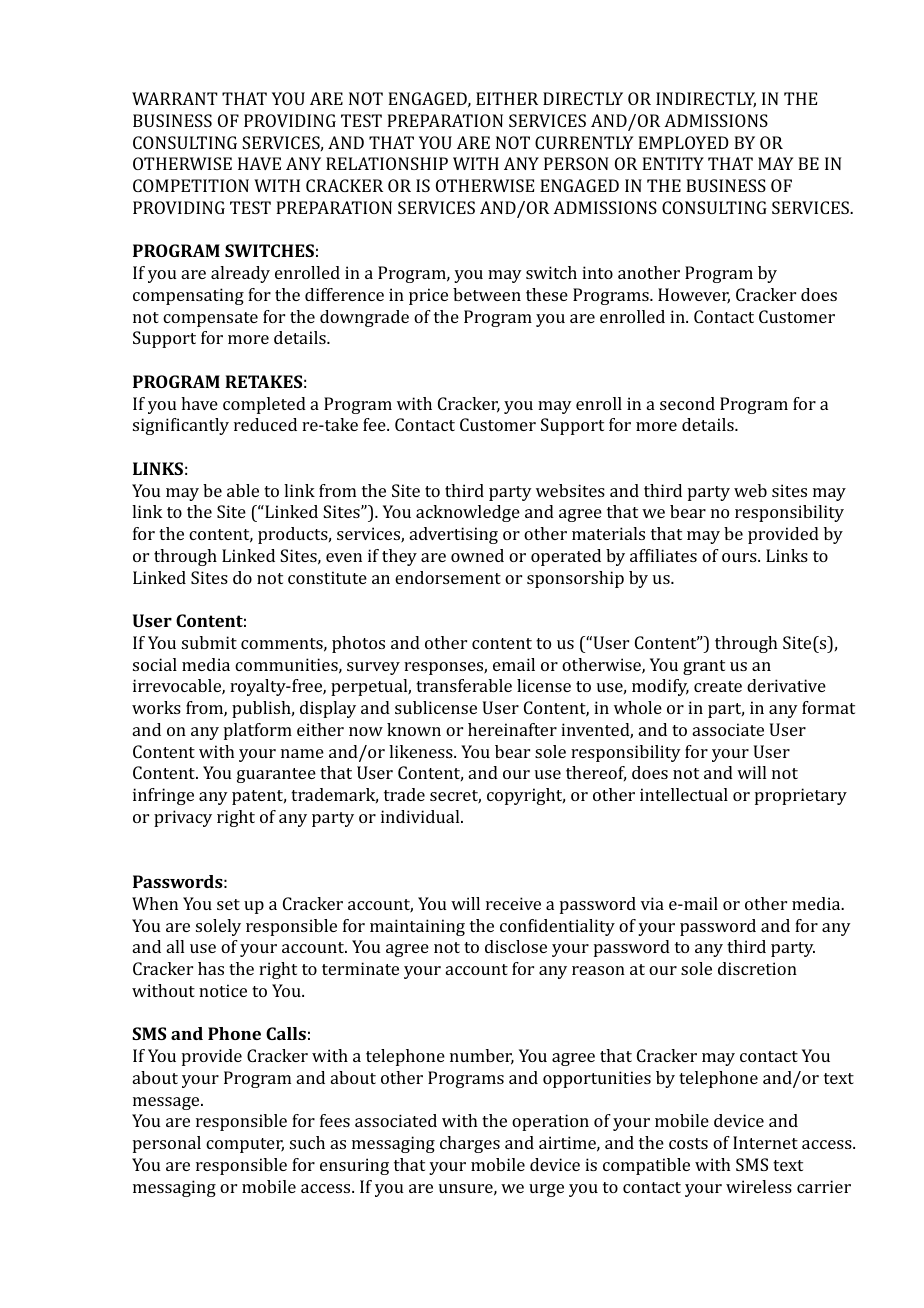 This screenshot has height=1308, width=924. What do you see at coordinates (175, 98) in the screenshot?
I see `WARRANT` at bounding box center [175, 98].
